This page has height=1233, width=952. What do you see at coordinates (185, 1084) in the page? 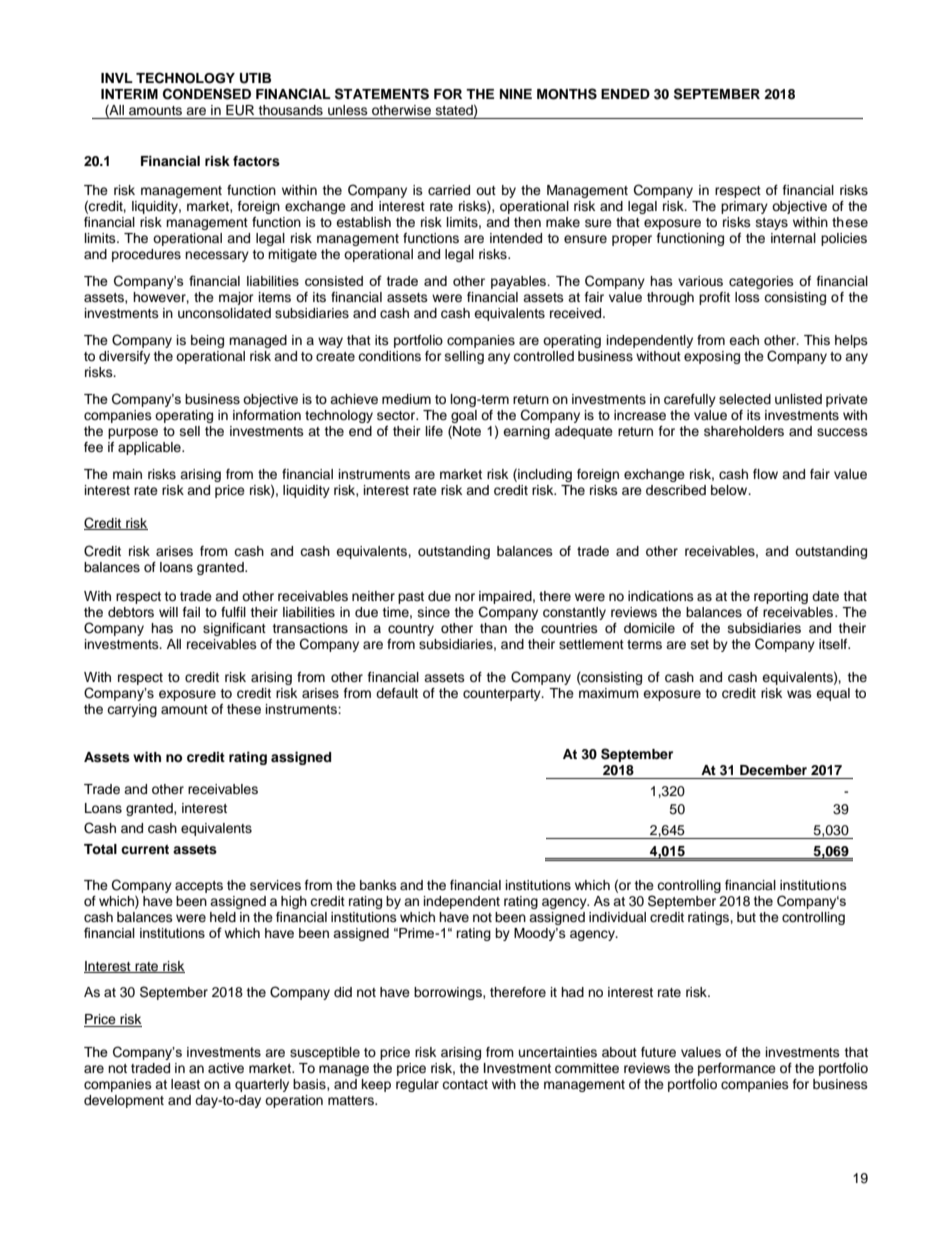
I see `least` at bounding box center [185, 1084].
